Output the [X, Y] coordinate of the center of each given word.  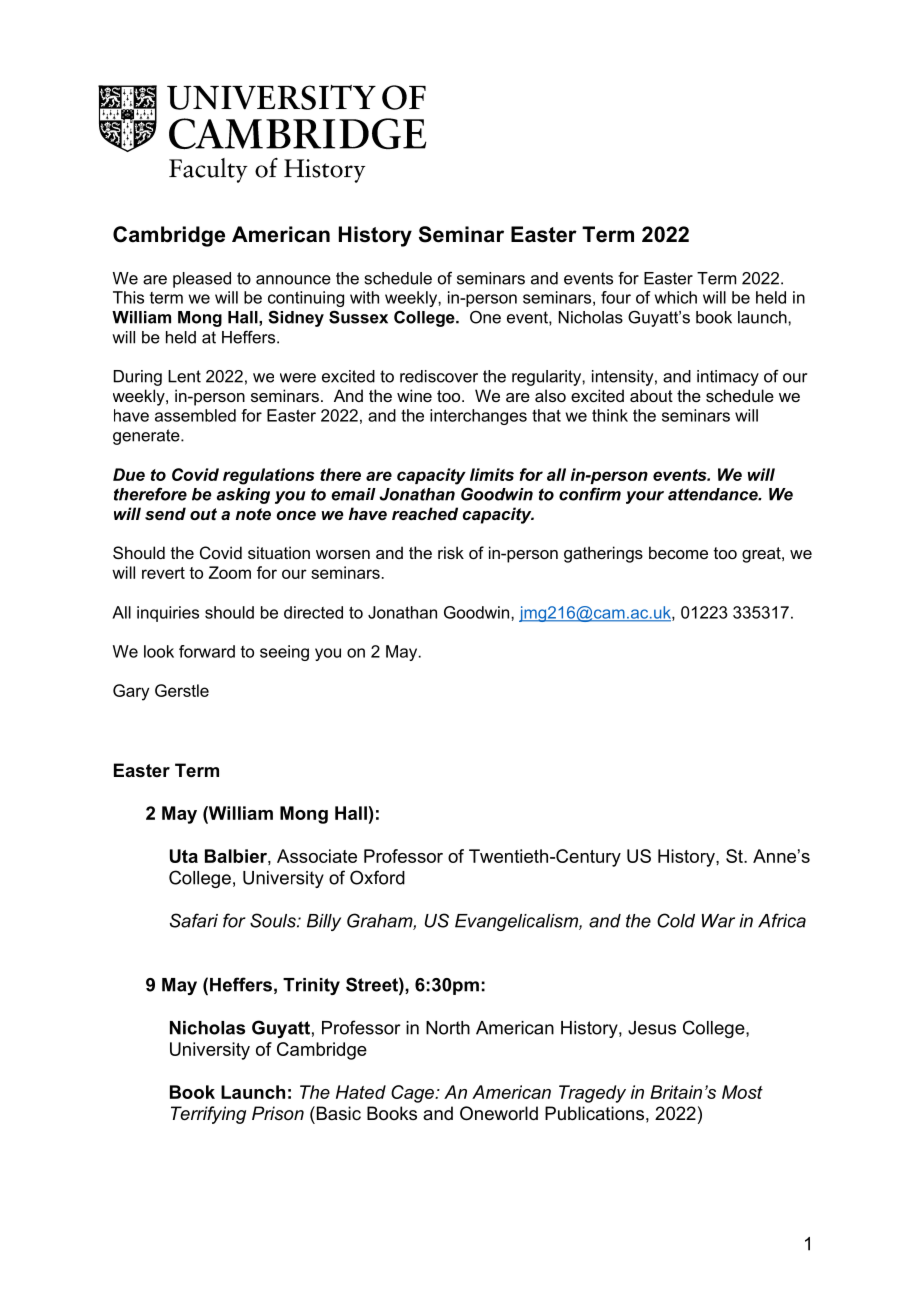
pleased [202, 280]
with [364, 297]
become [678, 552]
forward [207, 651]
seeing [284, 653]
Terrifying [208, 1115]
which [676, 297]
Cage [413, 1094]
